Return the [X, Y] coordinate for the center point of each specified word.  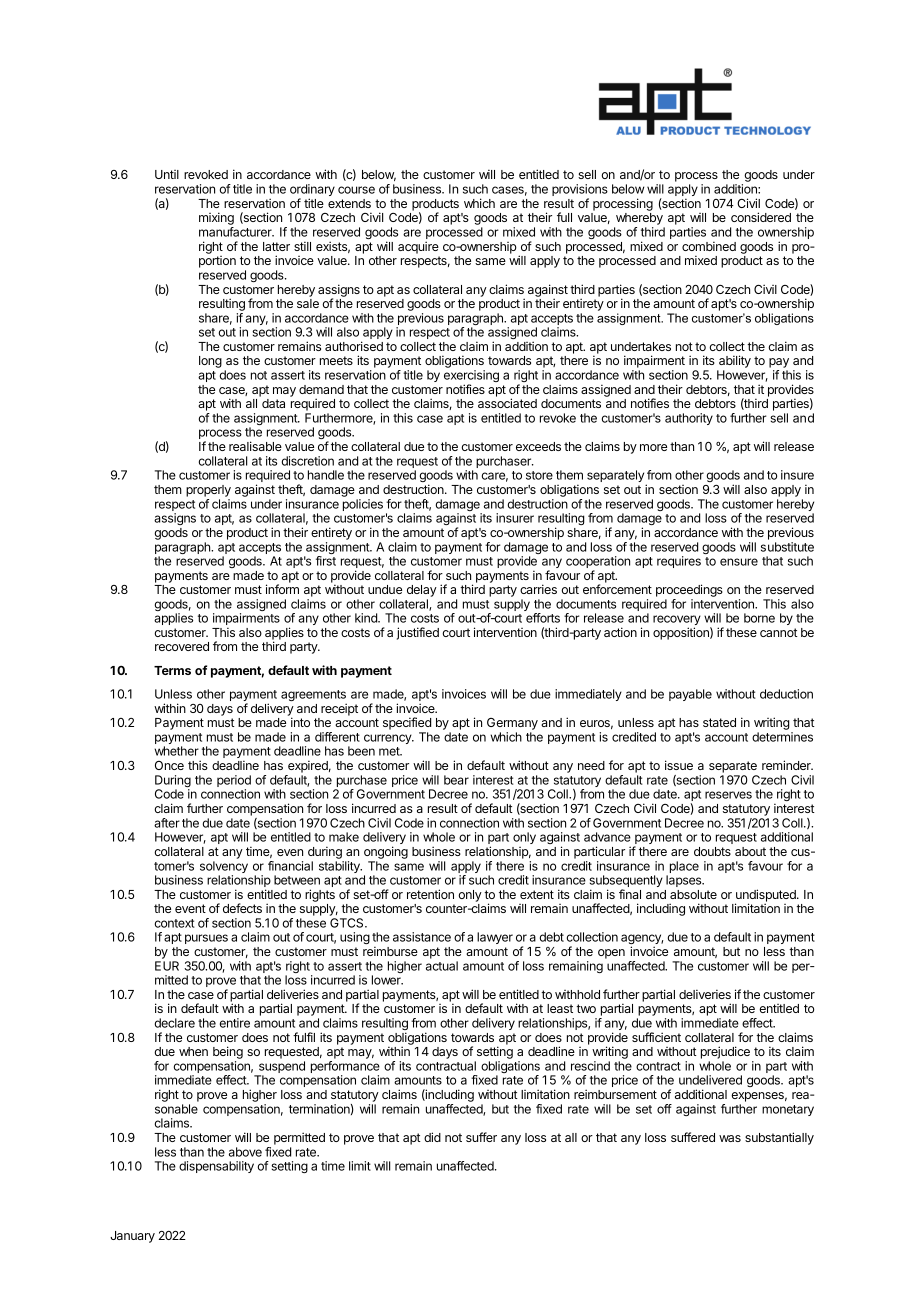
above [245, 1152]
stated [719, 722]
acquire [418, 247]
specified [407, 723]
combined [709, 246]
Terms [172, 670]
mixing [216, 220]
